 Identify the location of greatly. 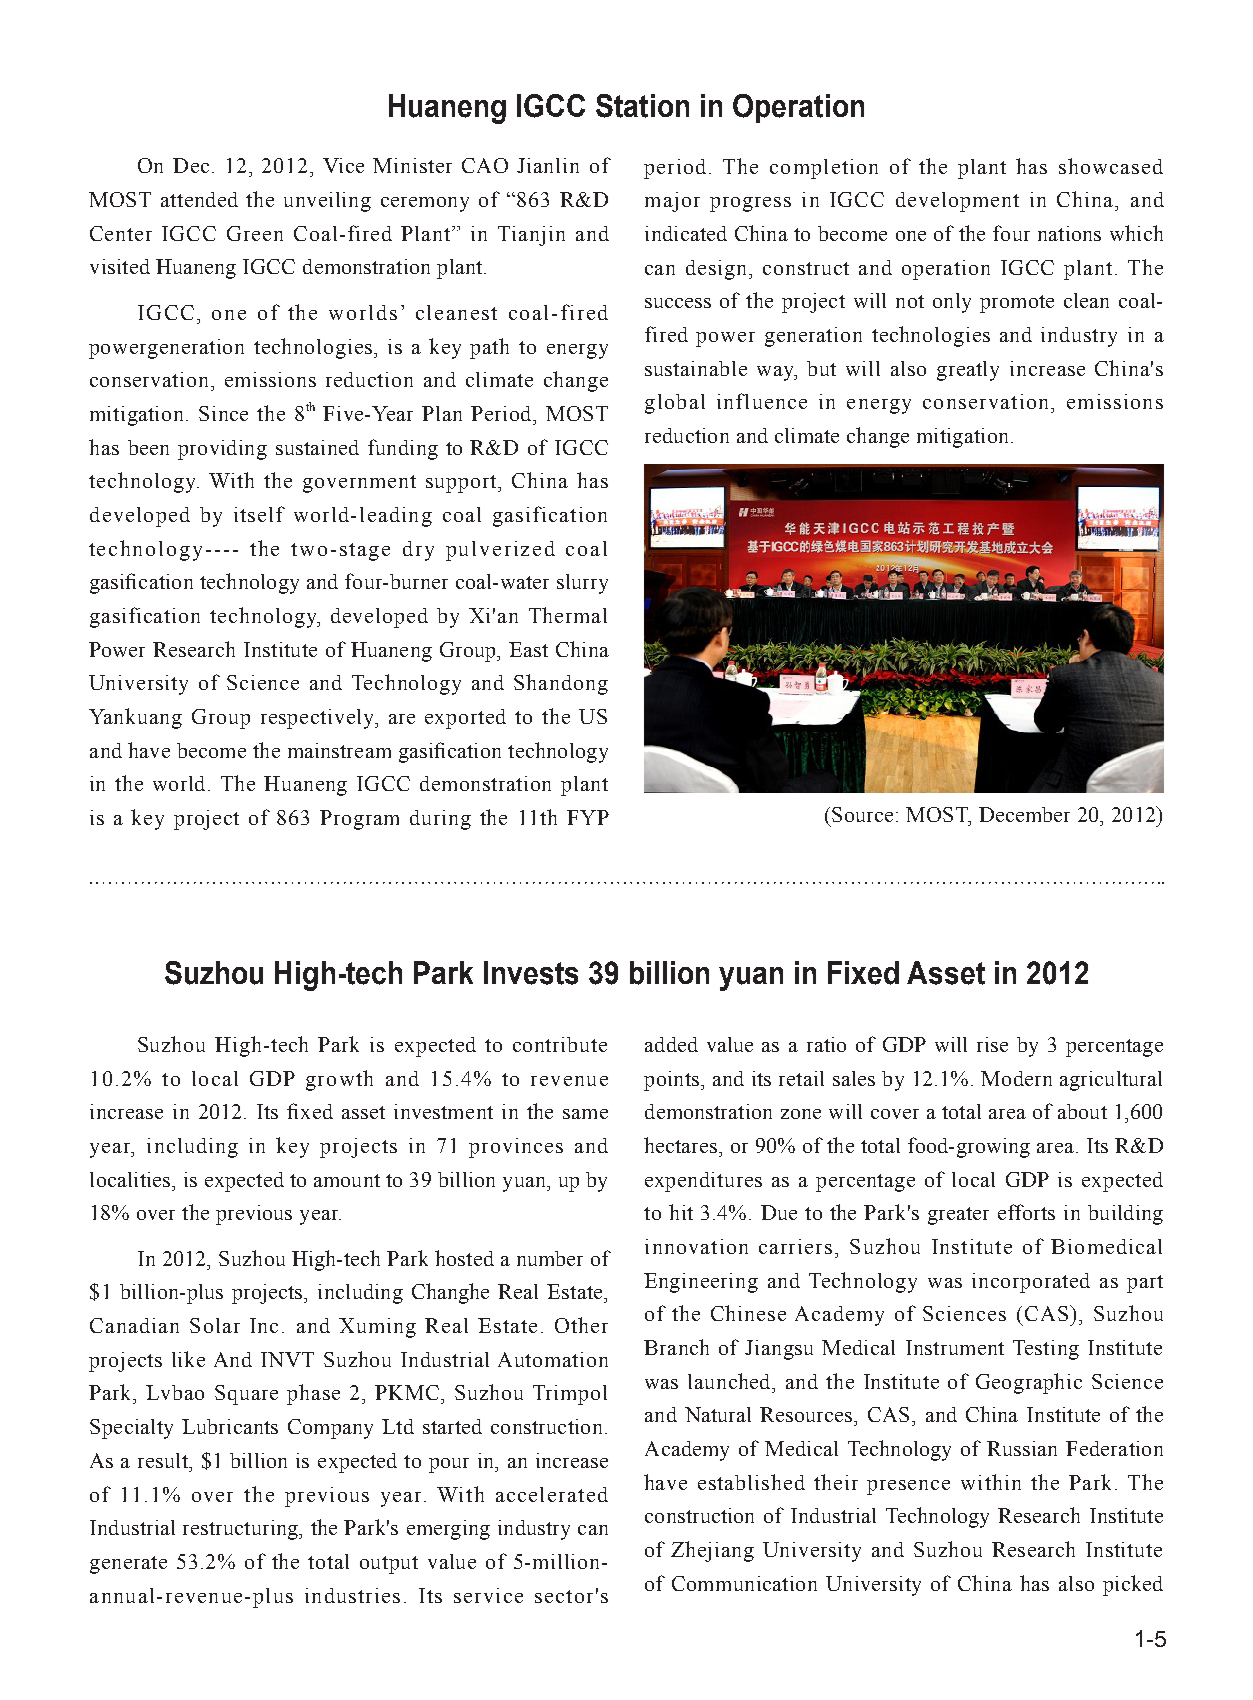
(968, 371).
